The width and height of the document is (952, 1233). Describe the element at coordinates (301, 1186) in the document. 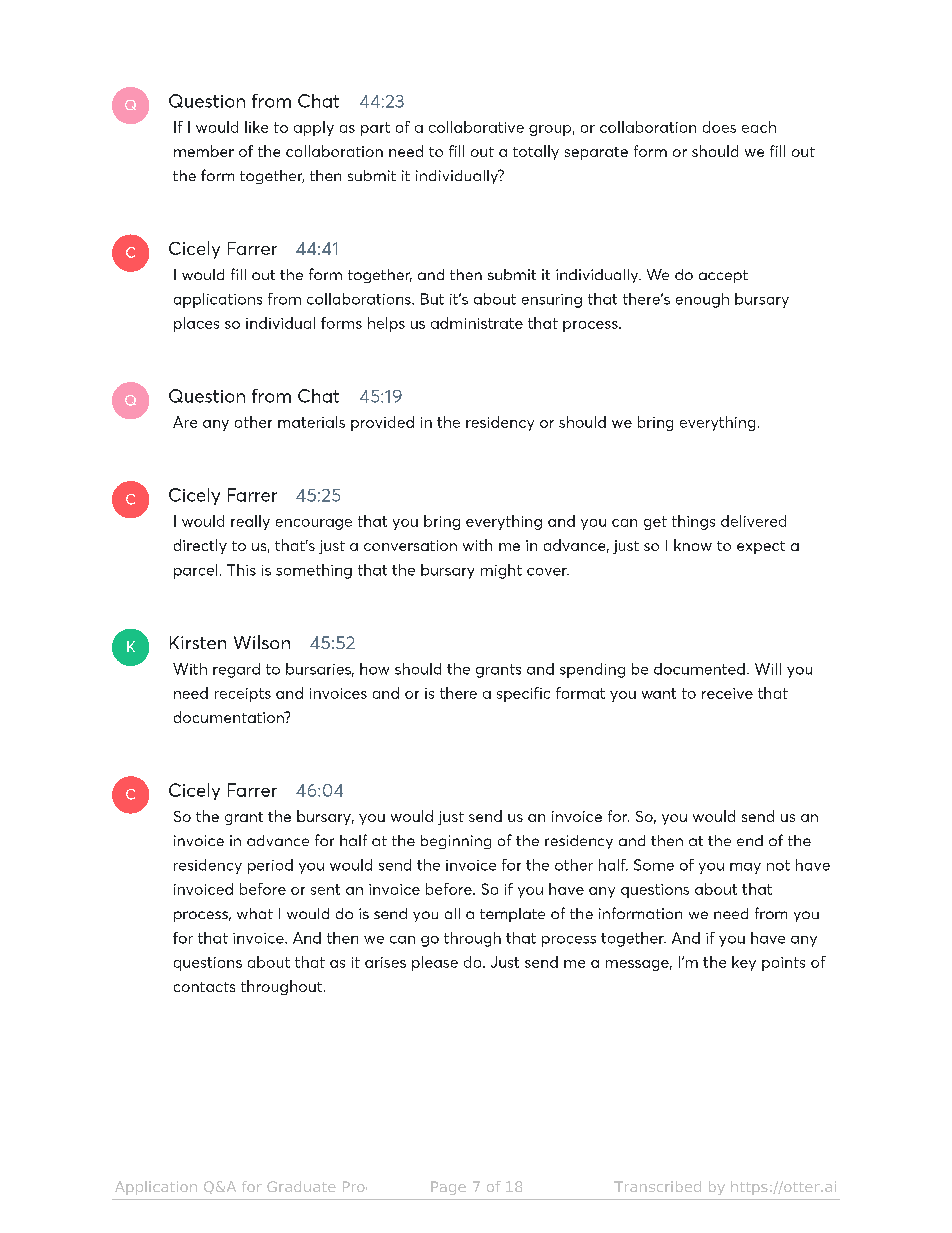

I see `Graduate` at that location.
